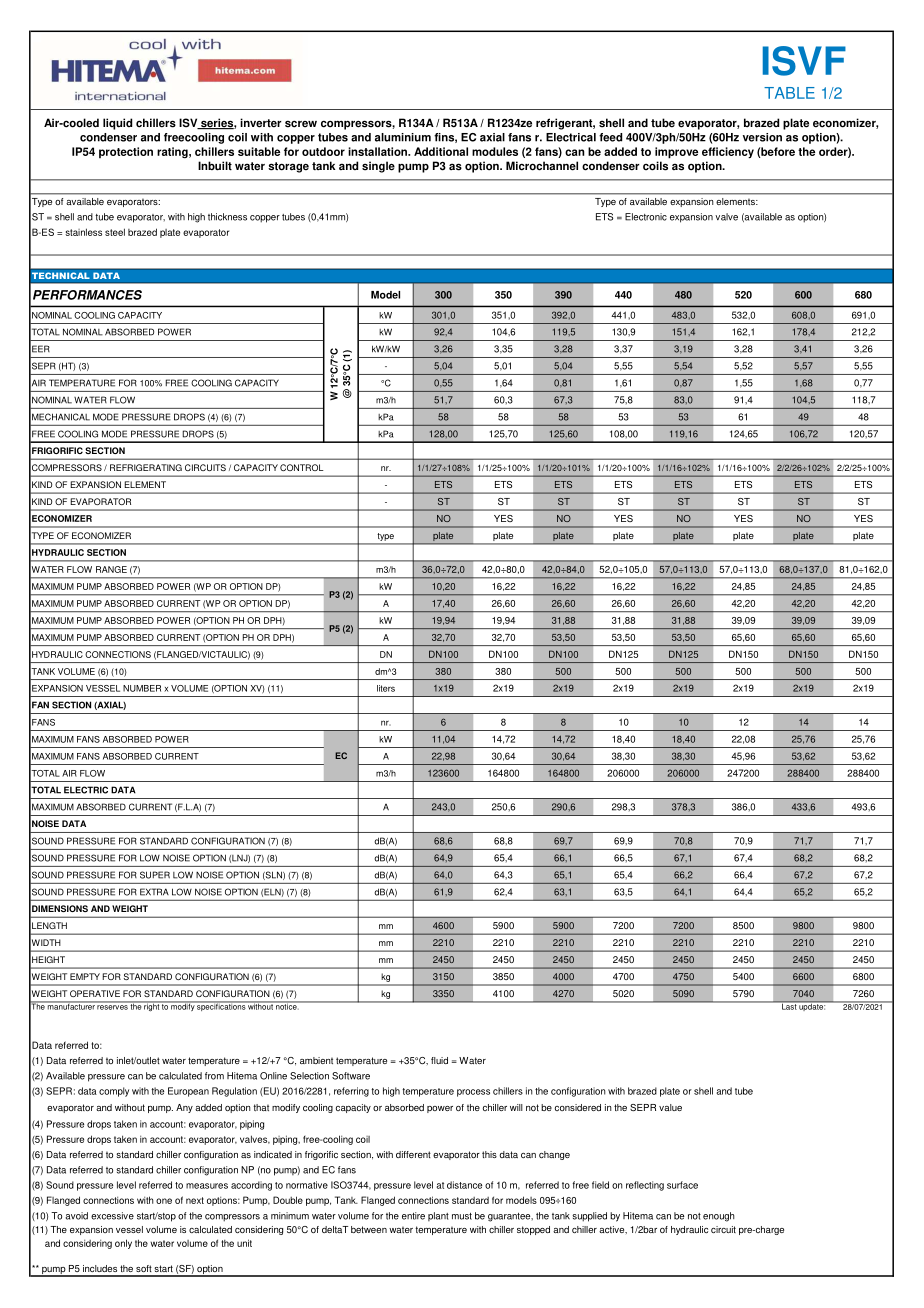 The image size is (924, 1308). I want to click on RANGE, so click(111, 569).
